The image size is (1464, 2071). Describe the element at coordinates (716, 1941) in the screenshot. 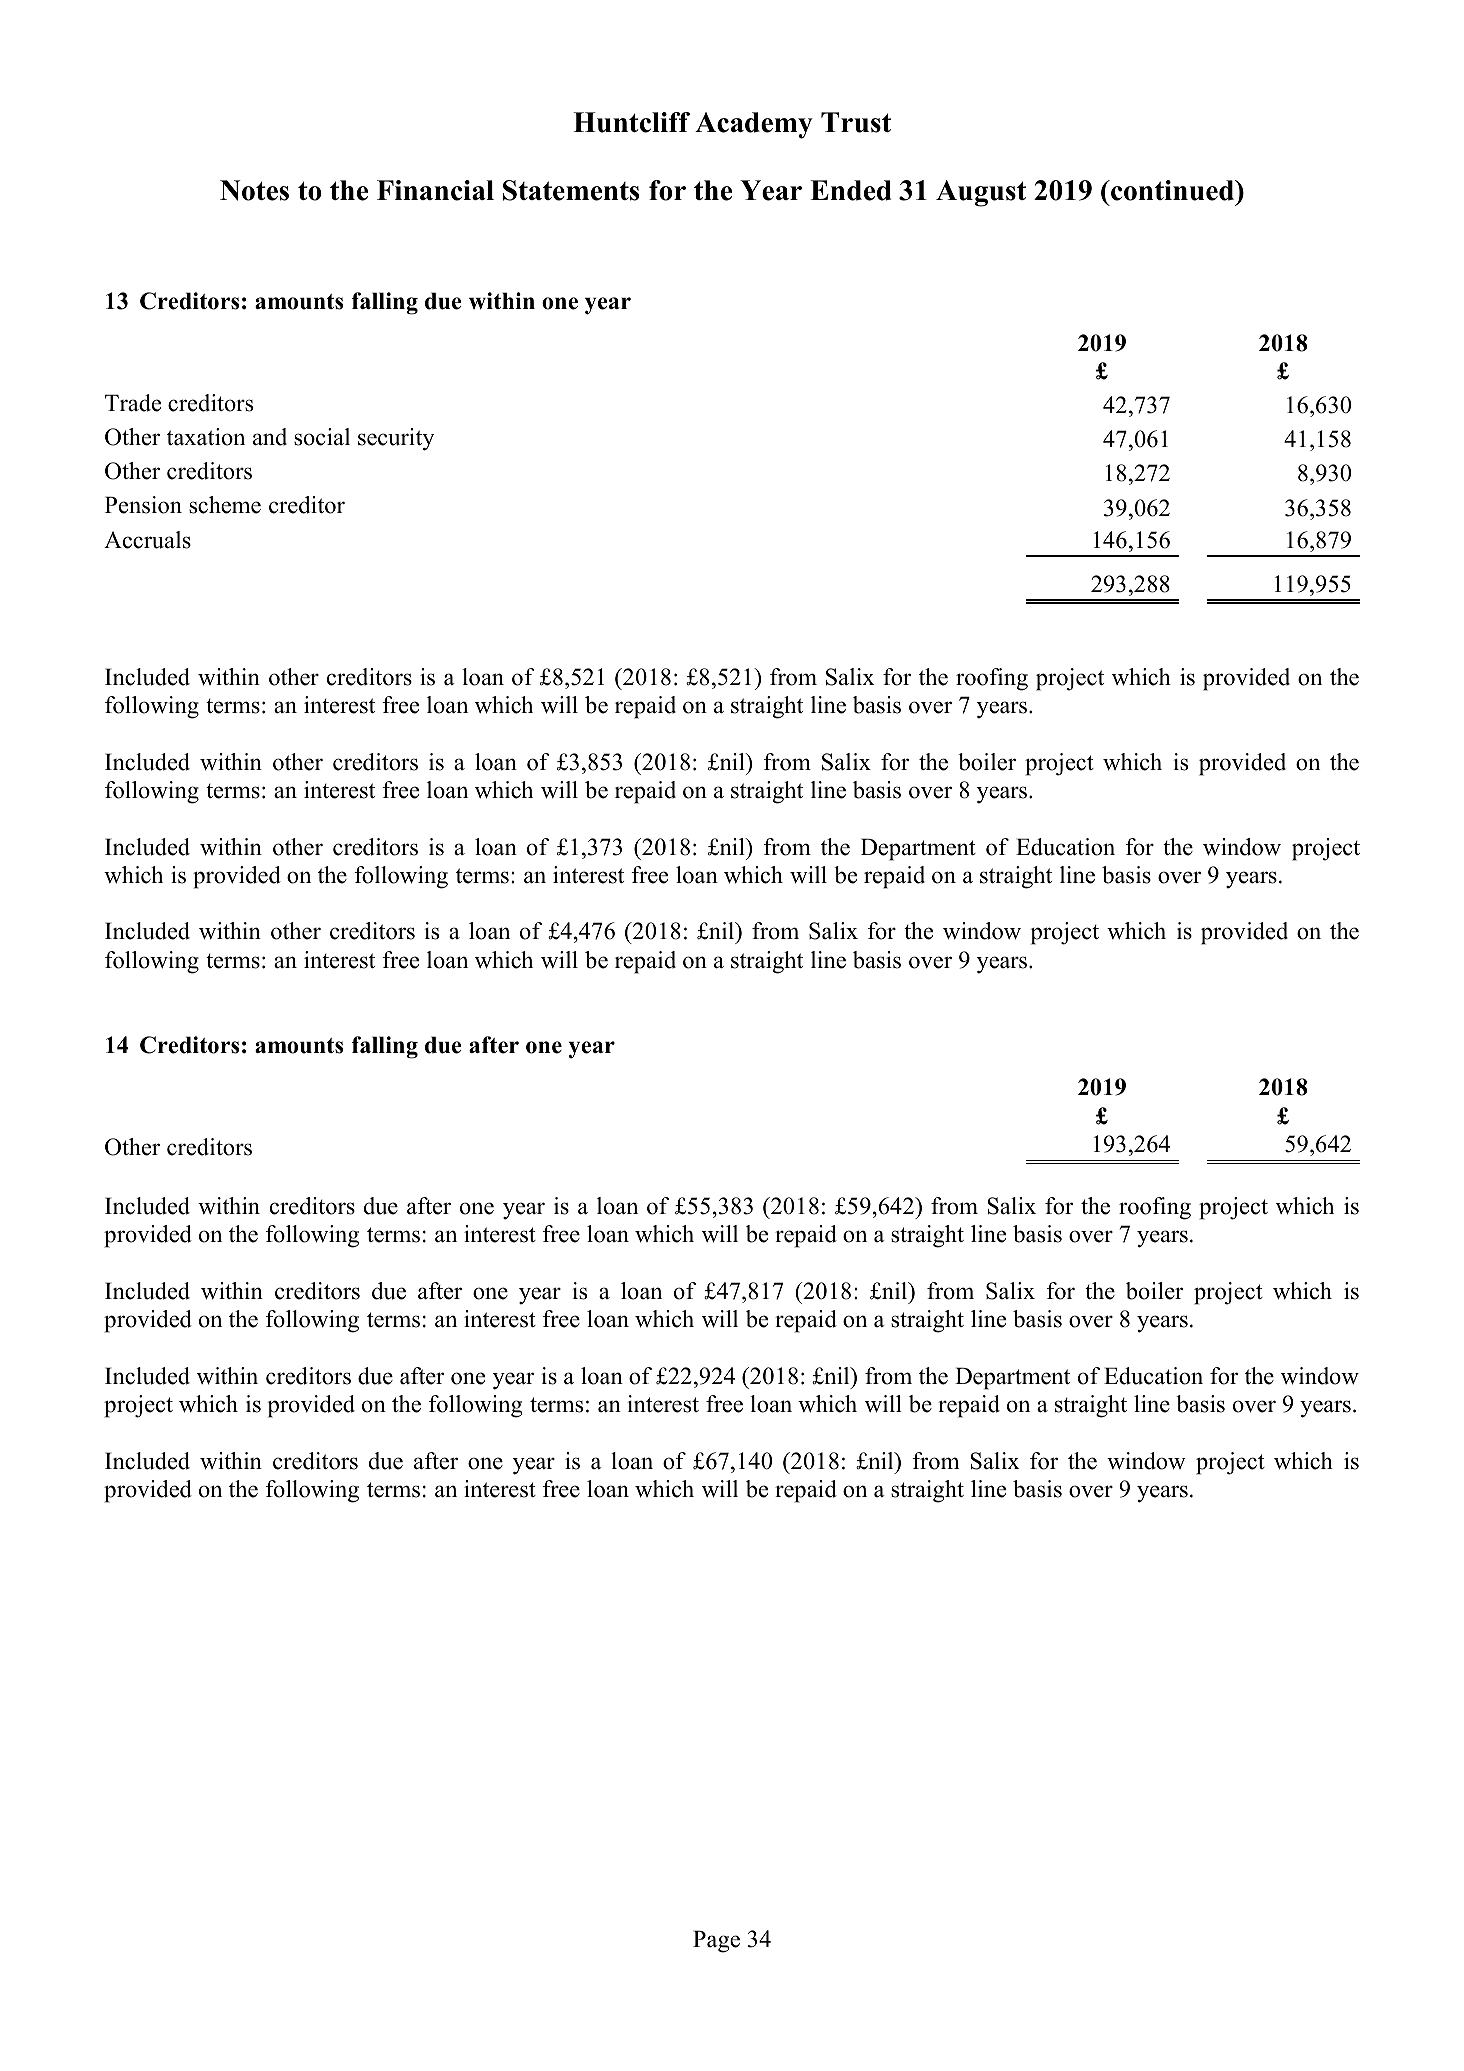

I see `Page` at that location.
